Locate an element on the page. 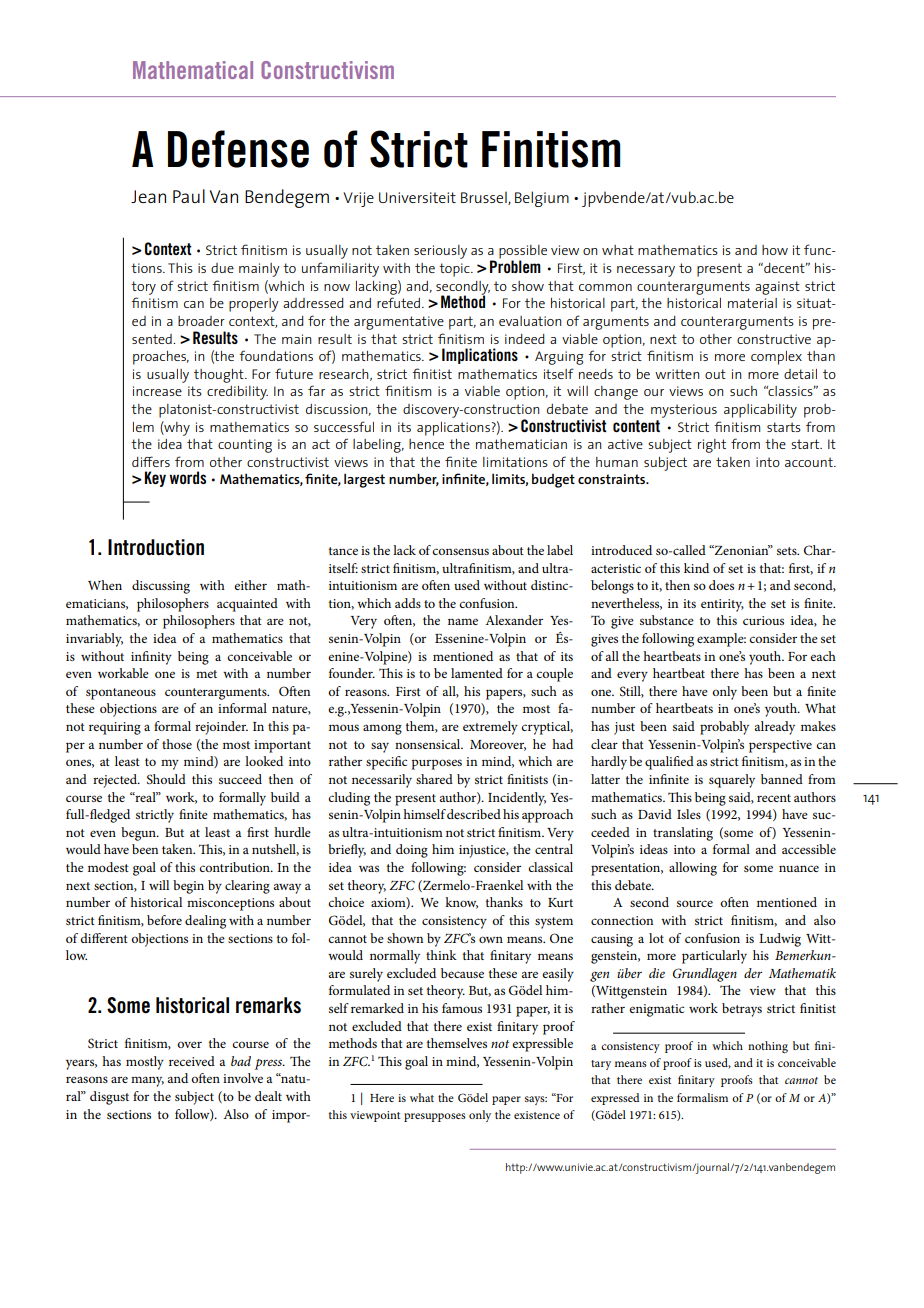 The width and height of the image is (924, 1308). discussing is located at coordinates (161, 587).
